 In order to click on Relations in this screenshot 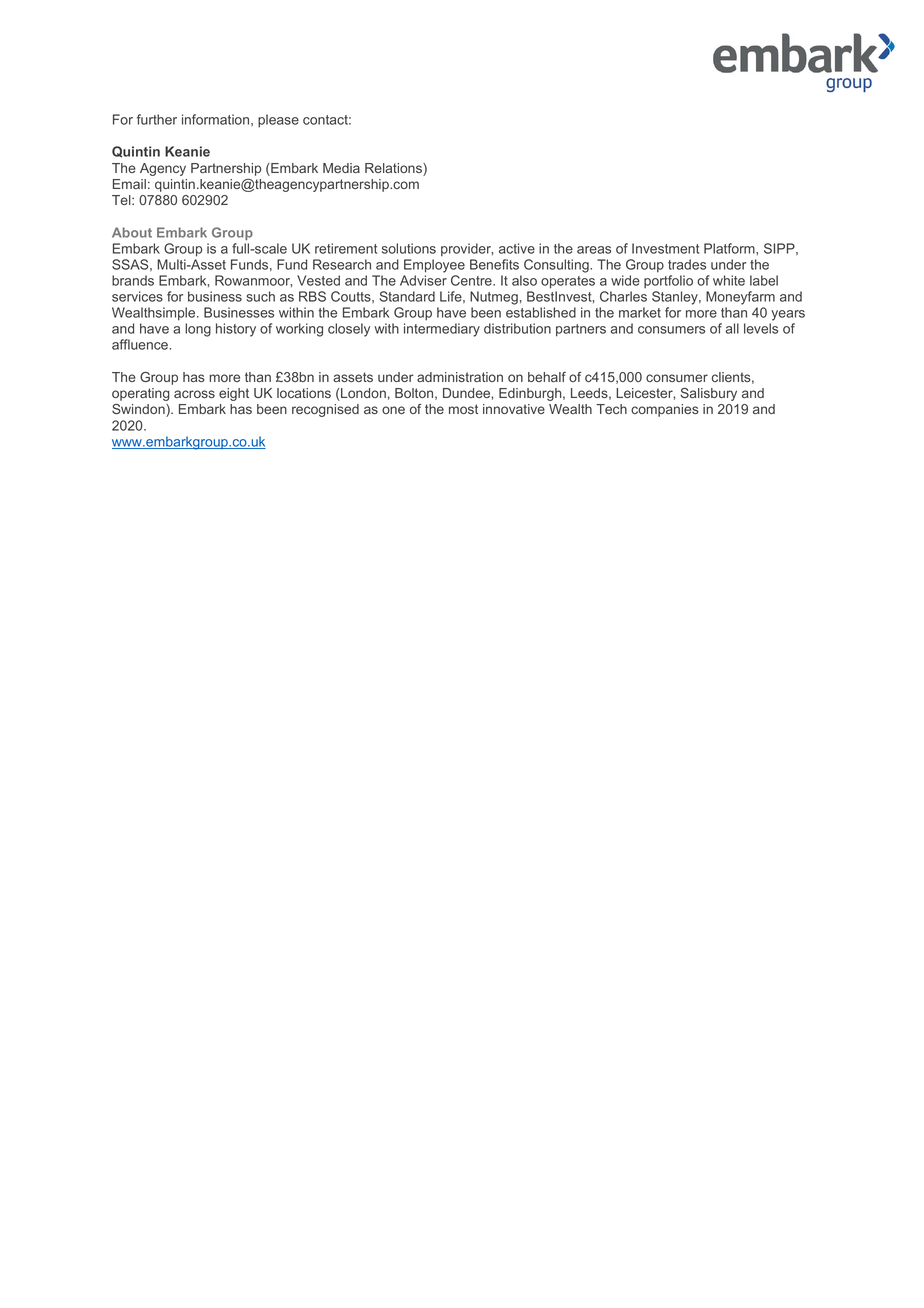, I will do `click(394, 169)`.
